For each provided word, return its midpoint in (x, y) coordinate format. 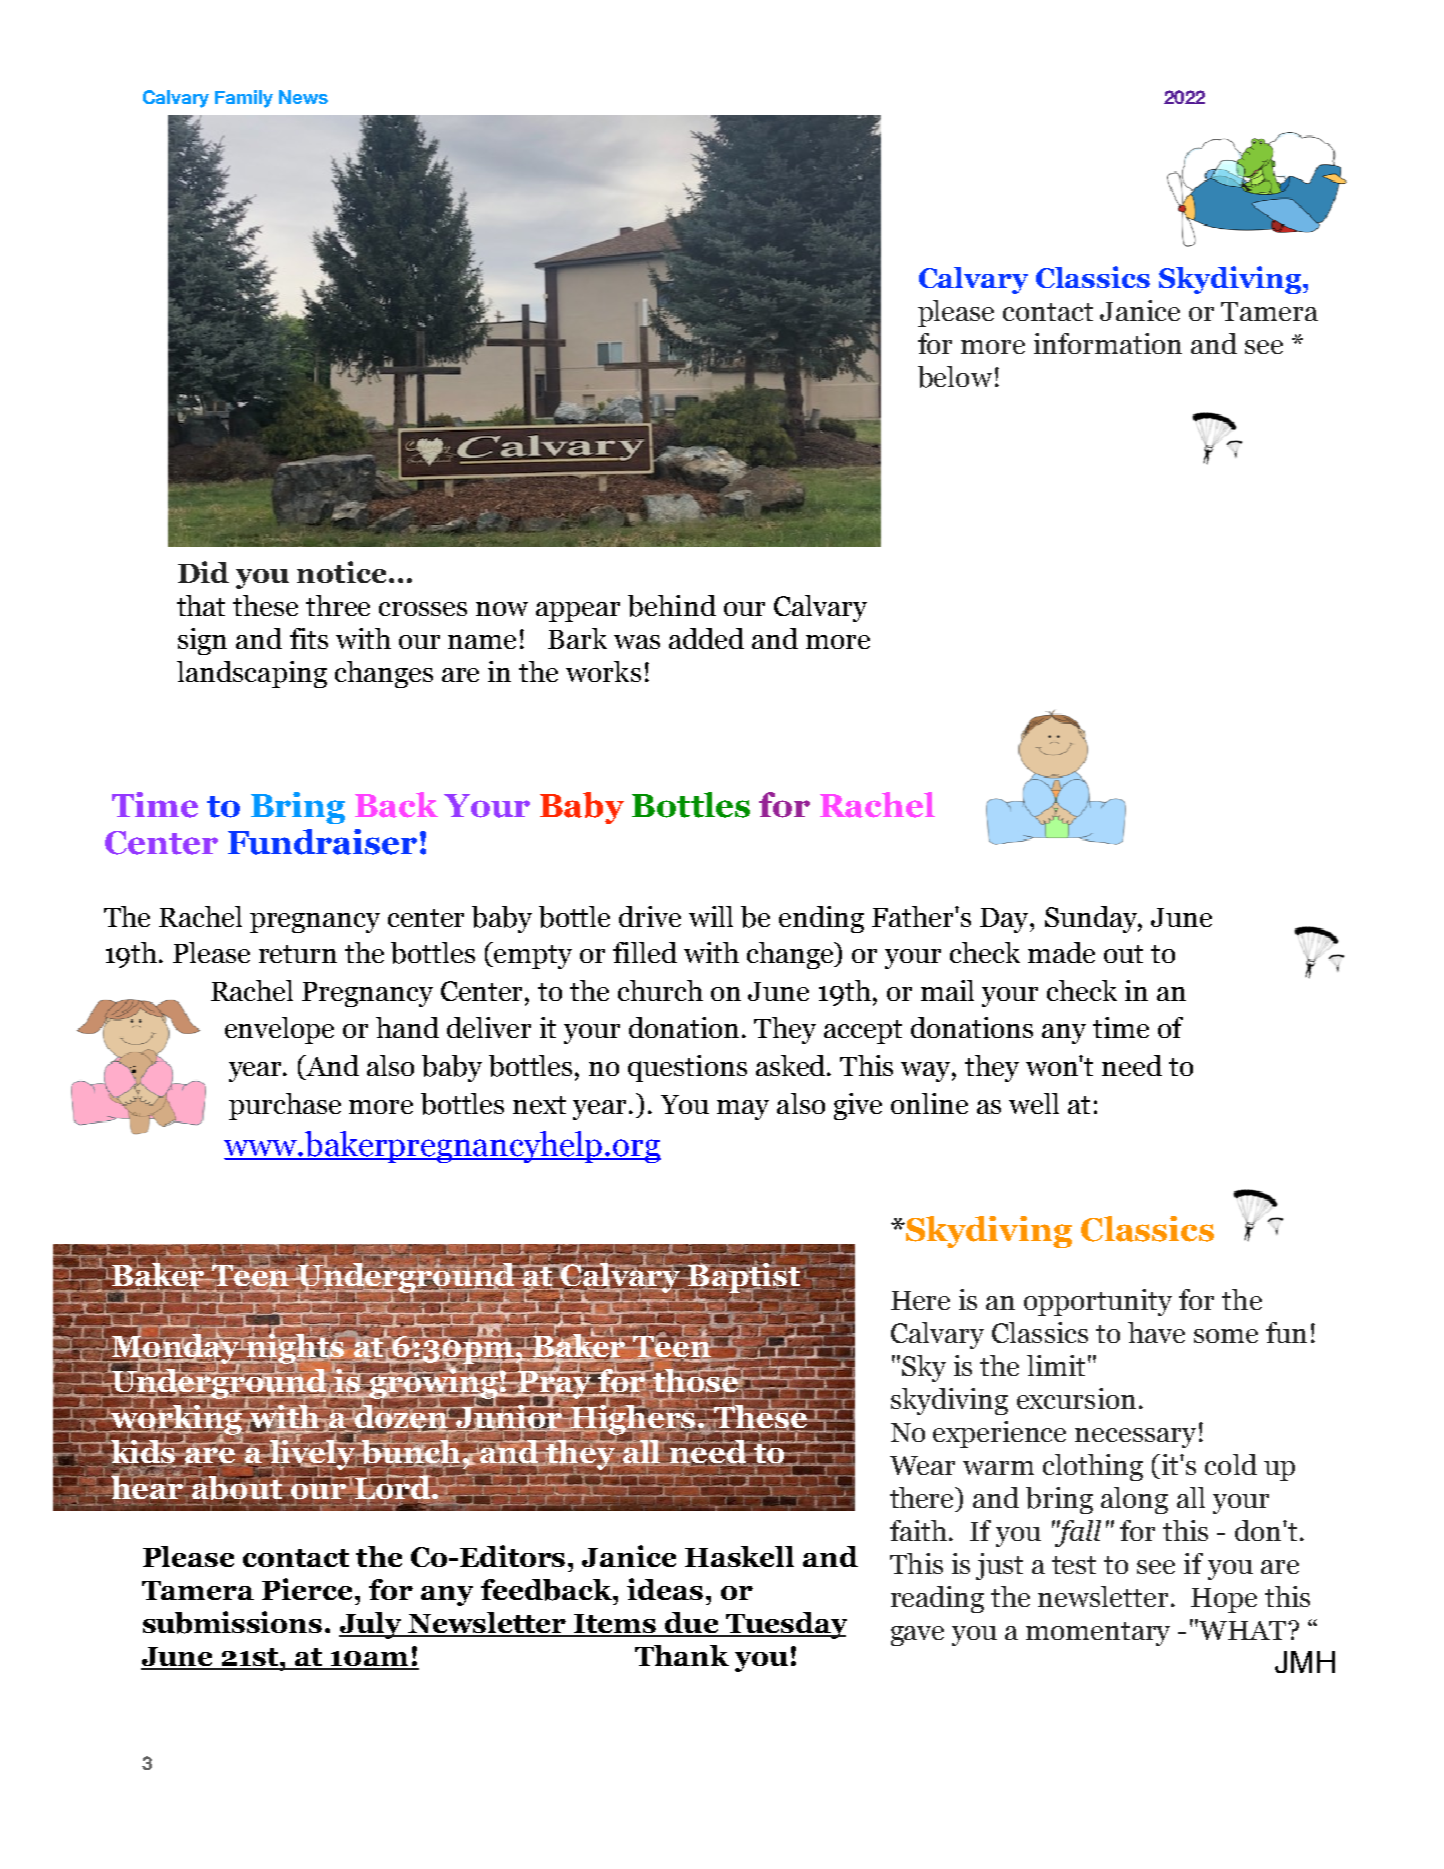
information (1108, 343)
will (711, 916)
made (1061, 952)
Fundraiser (322, 842)
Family (244, 99)
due (692, 1624)
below (955, 377)
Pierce (307, 1589)
